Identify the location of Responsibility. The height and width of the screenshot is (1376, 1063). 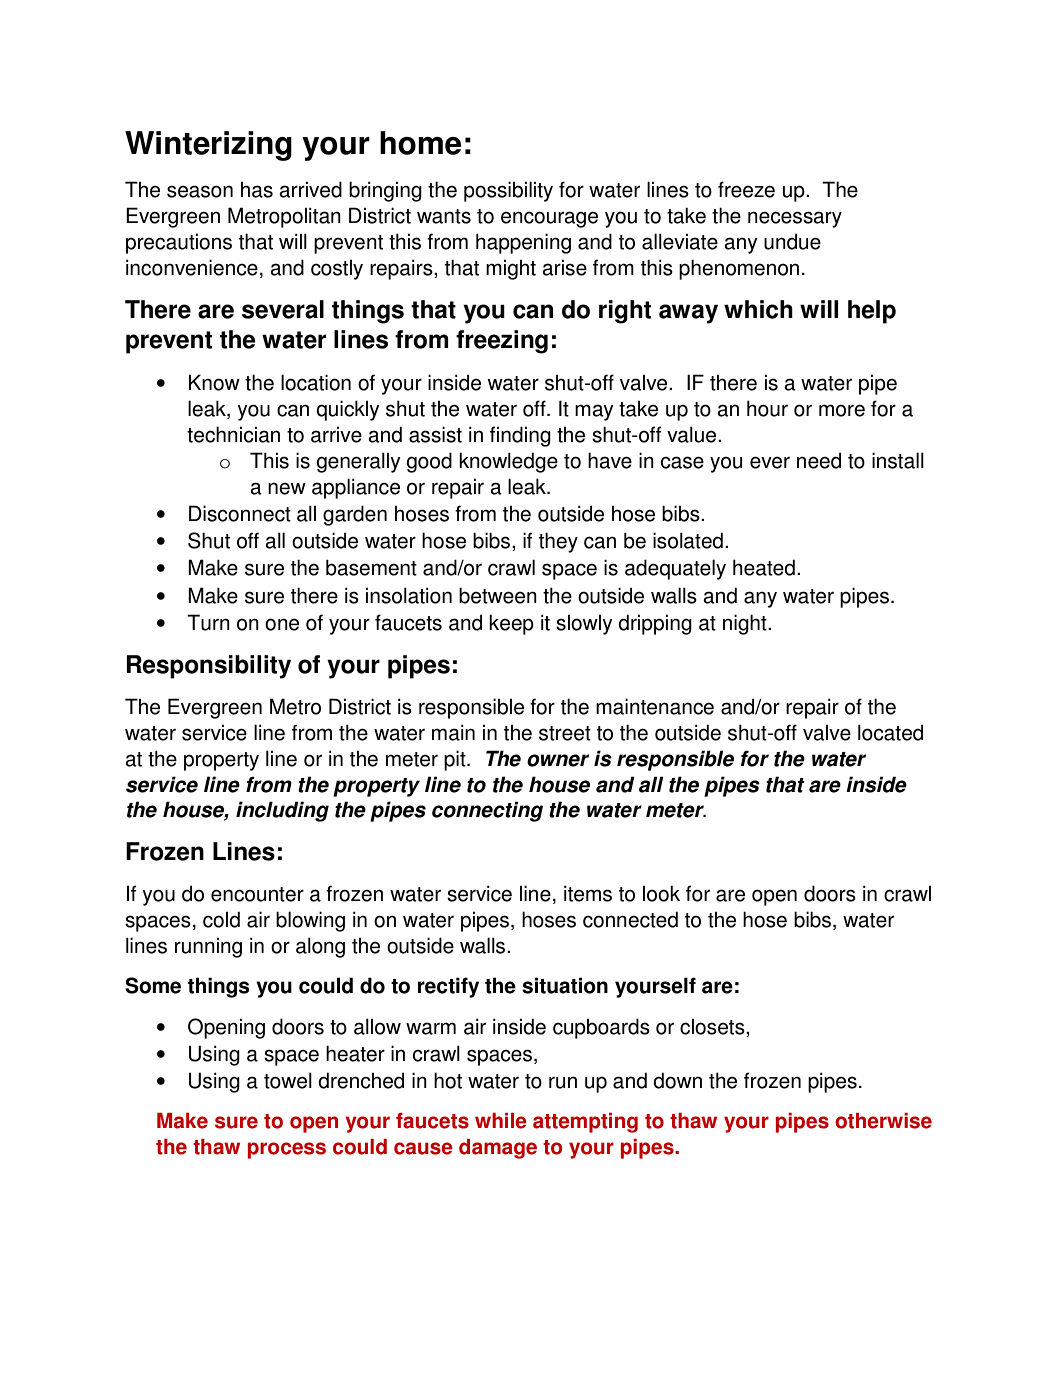
(209, 667).
